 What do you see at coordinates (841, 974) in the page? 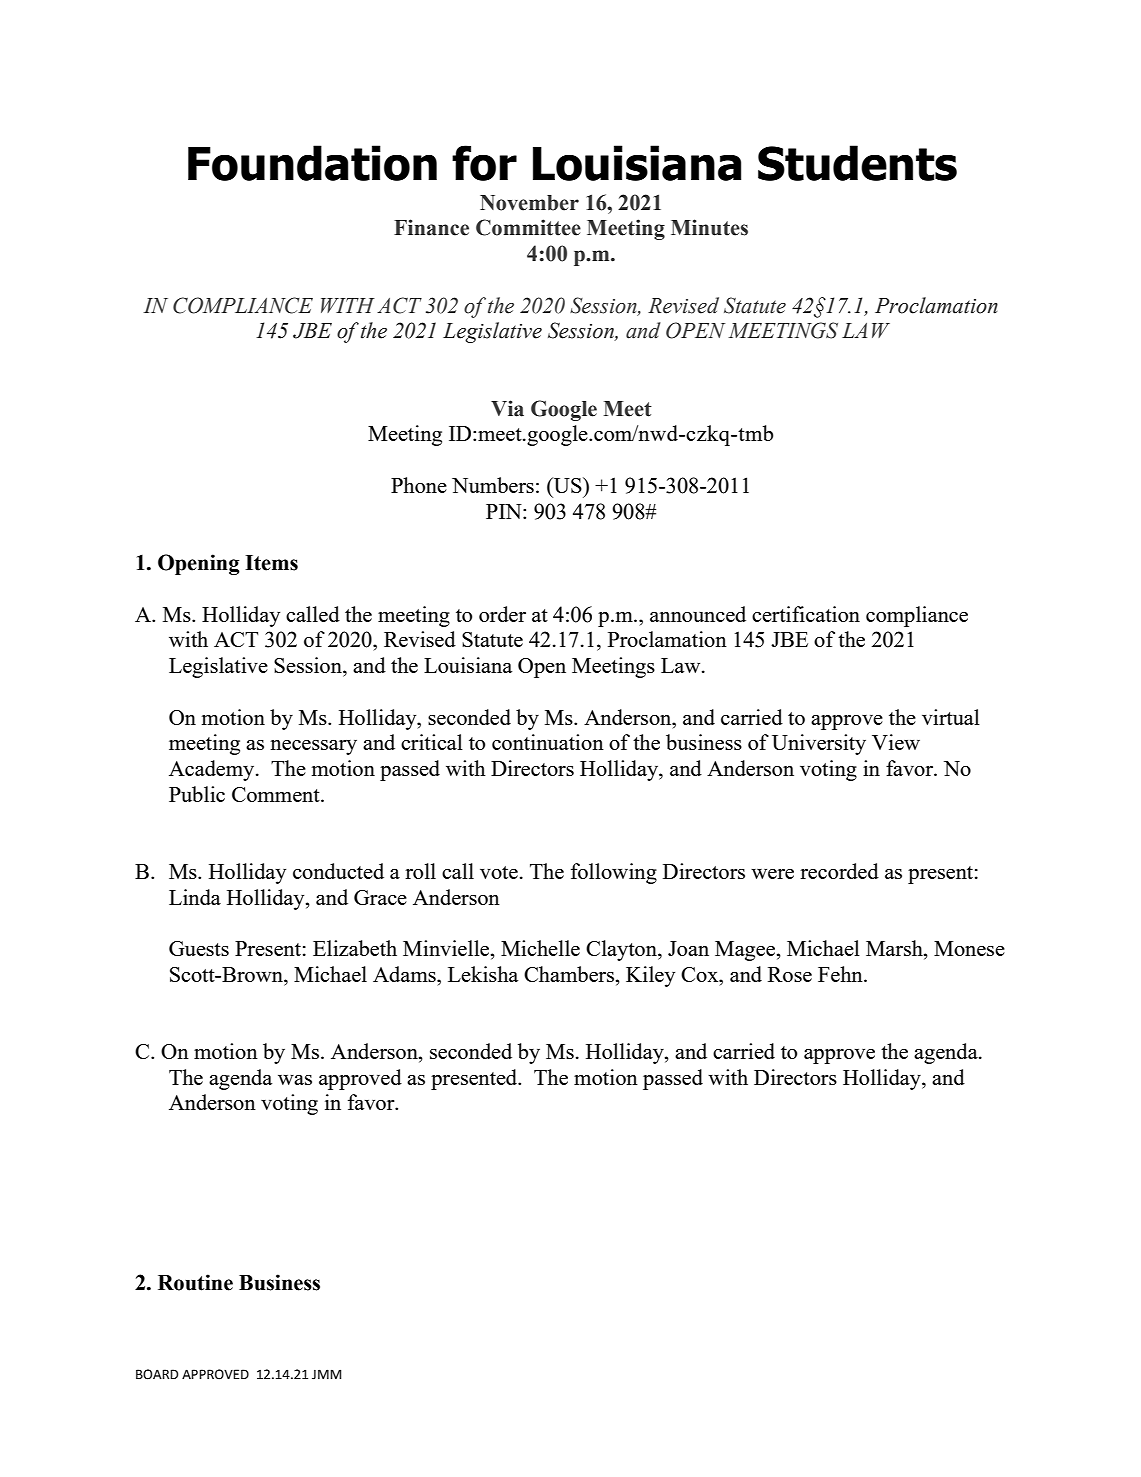
I see `Fehn` at bounding box center [841, 974].
